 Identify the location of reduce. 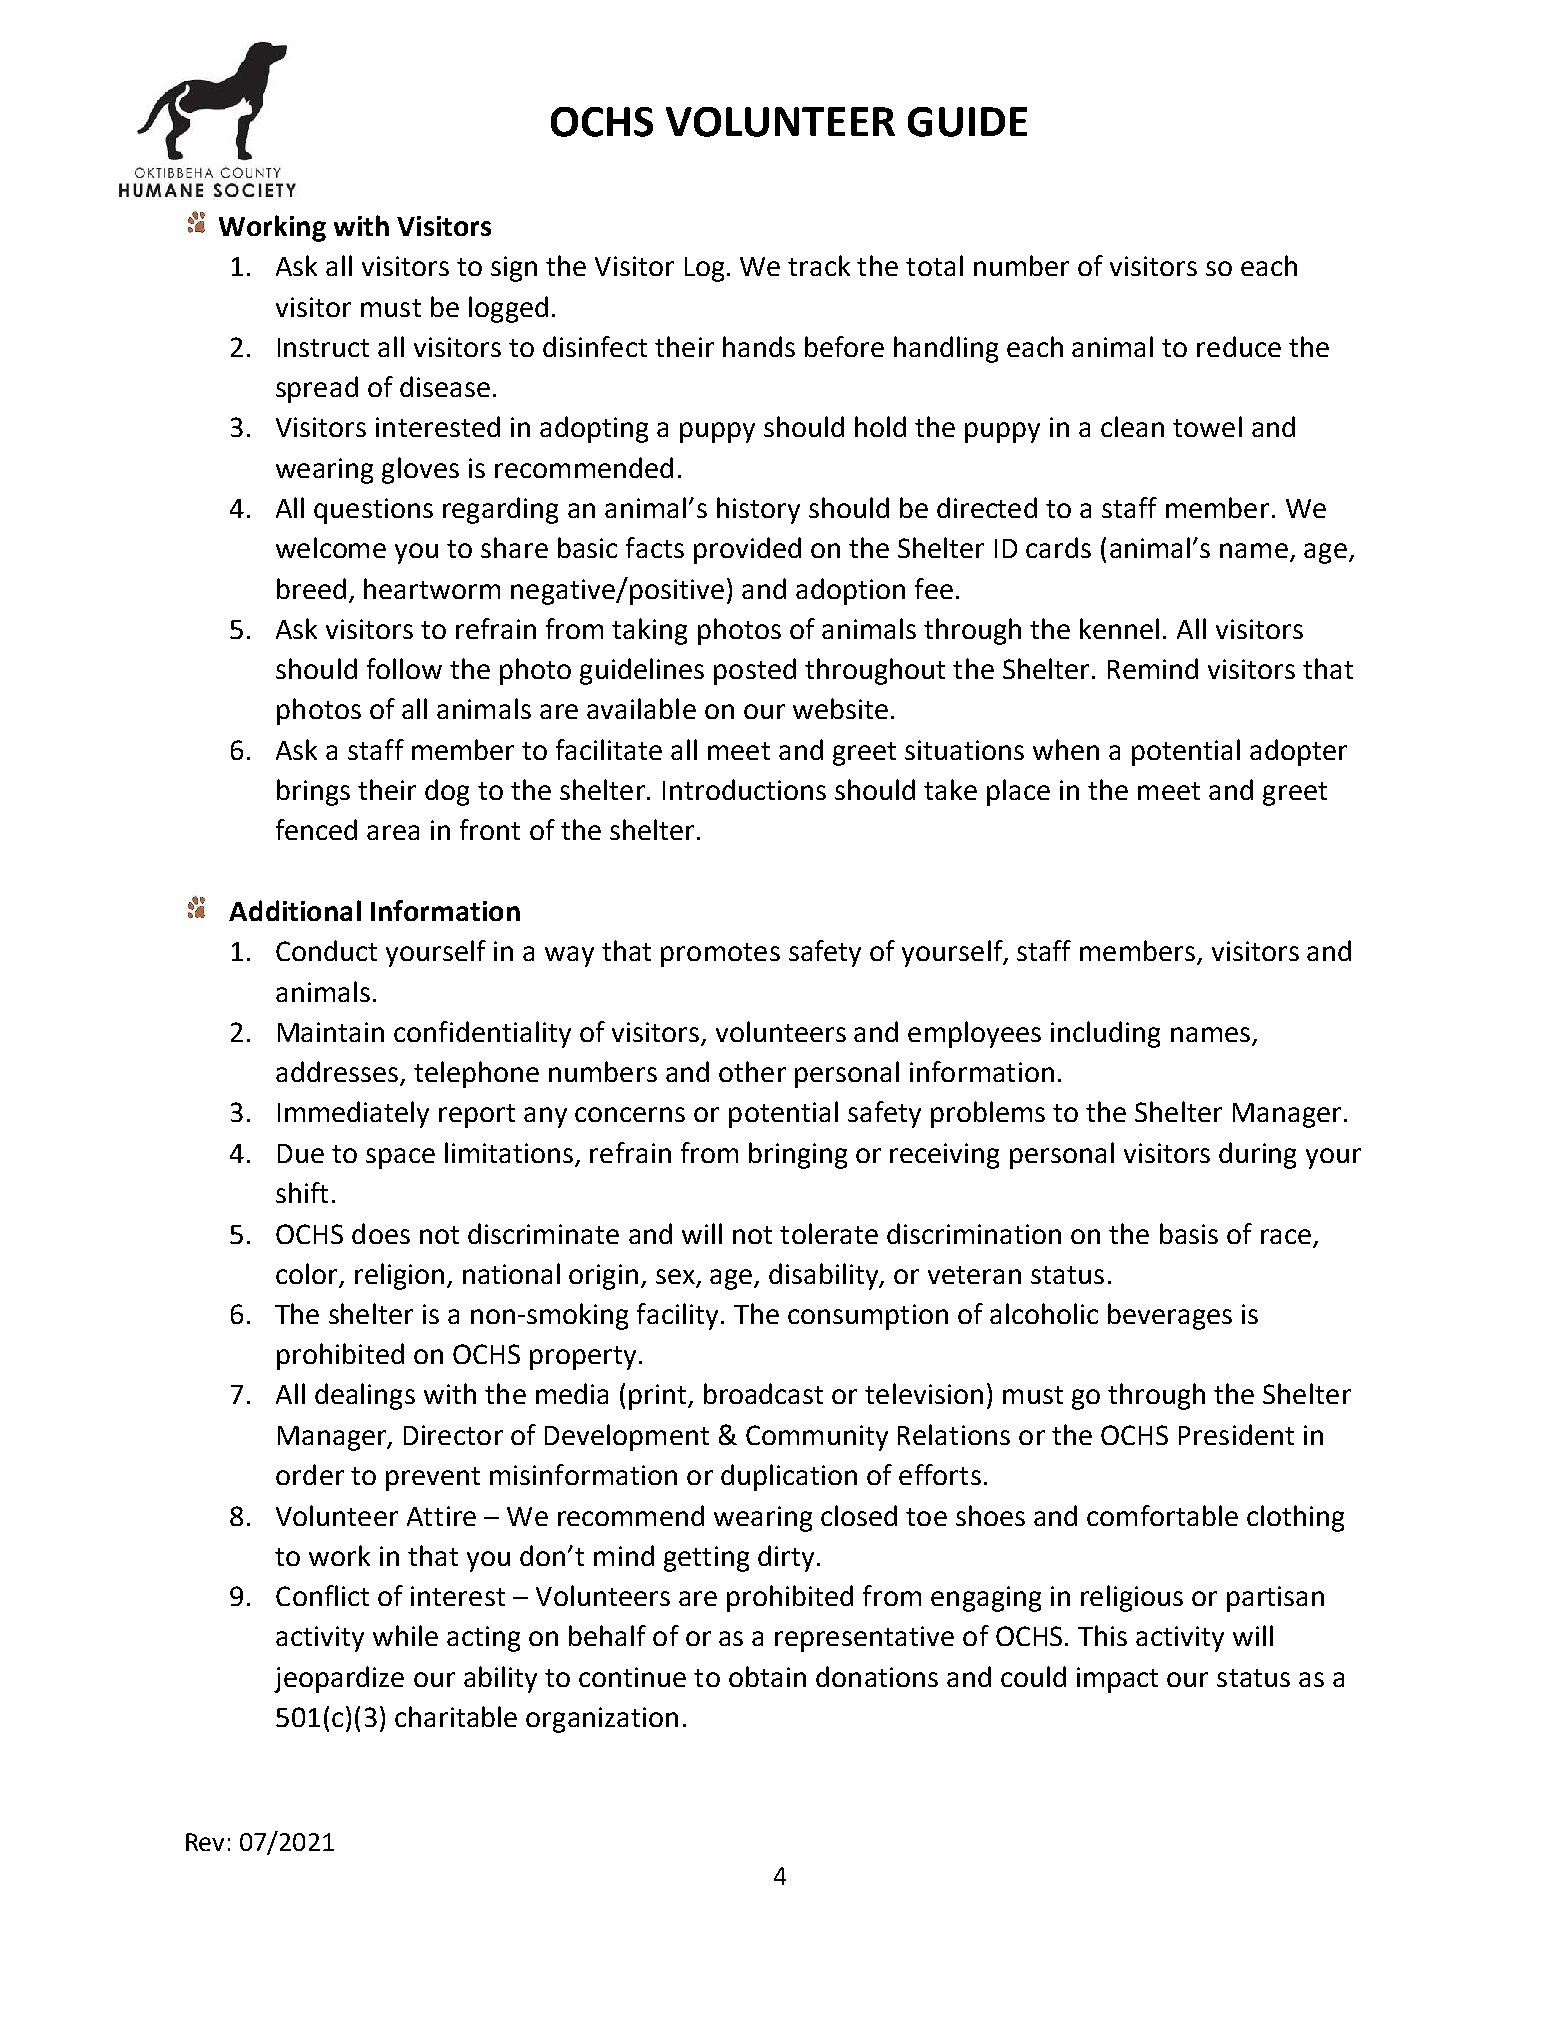
(1239, 346).
